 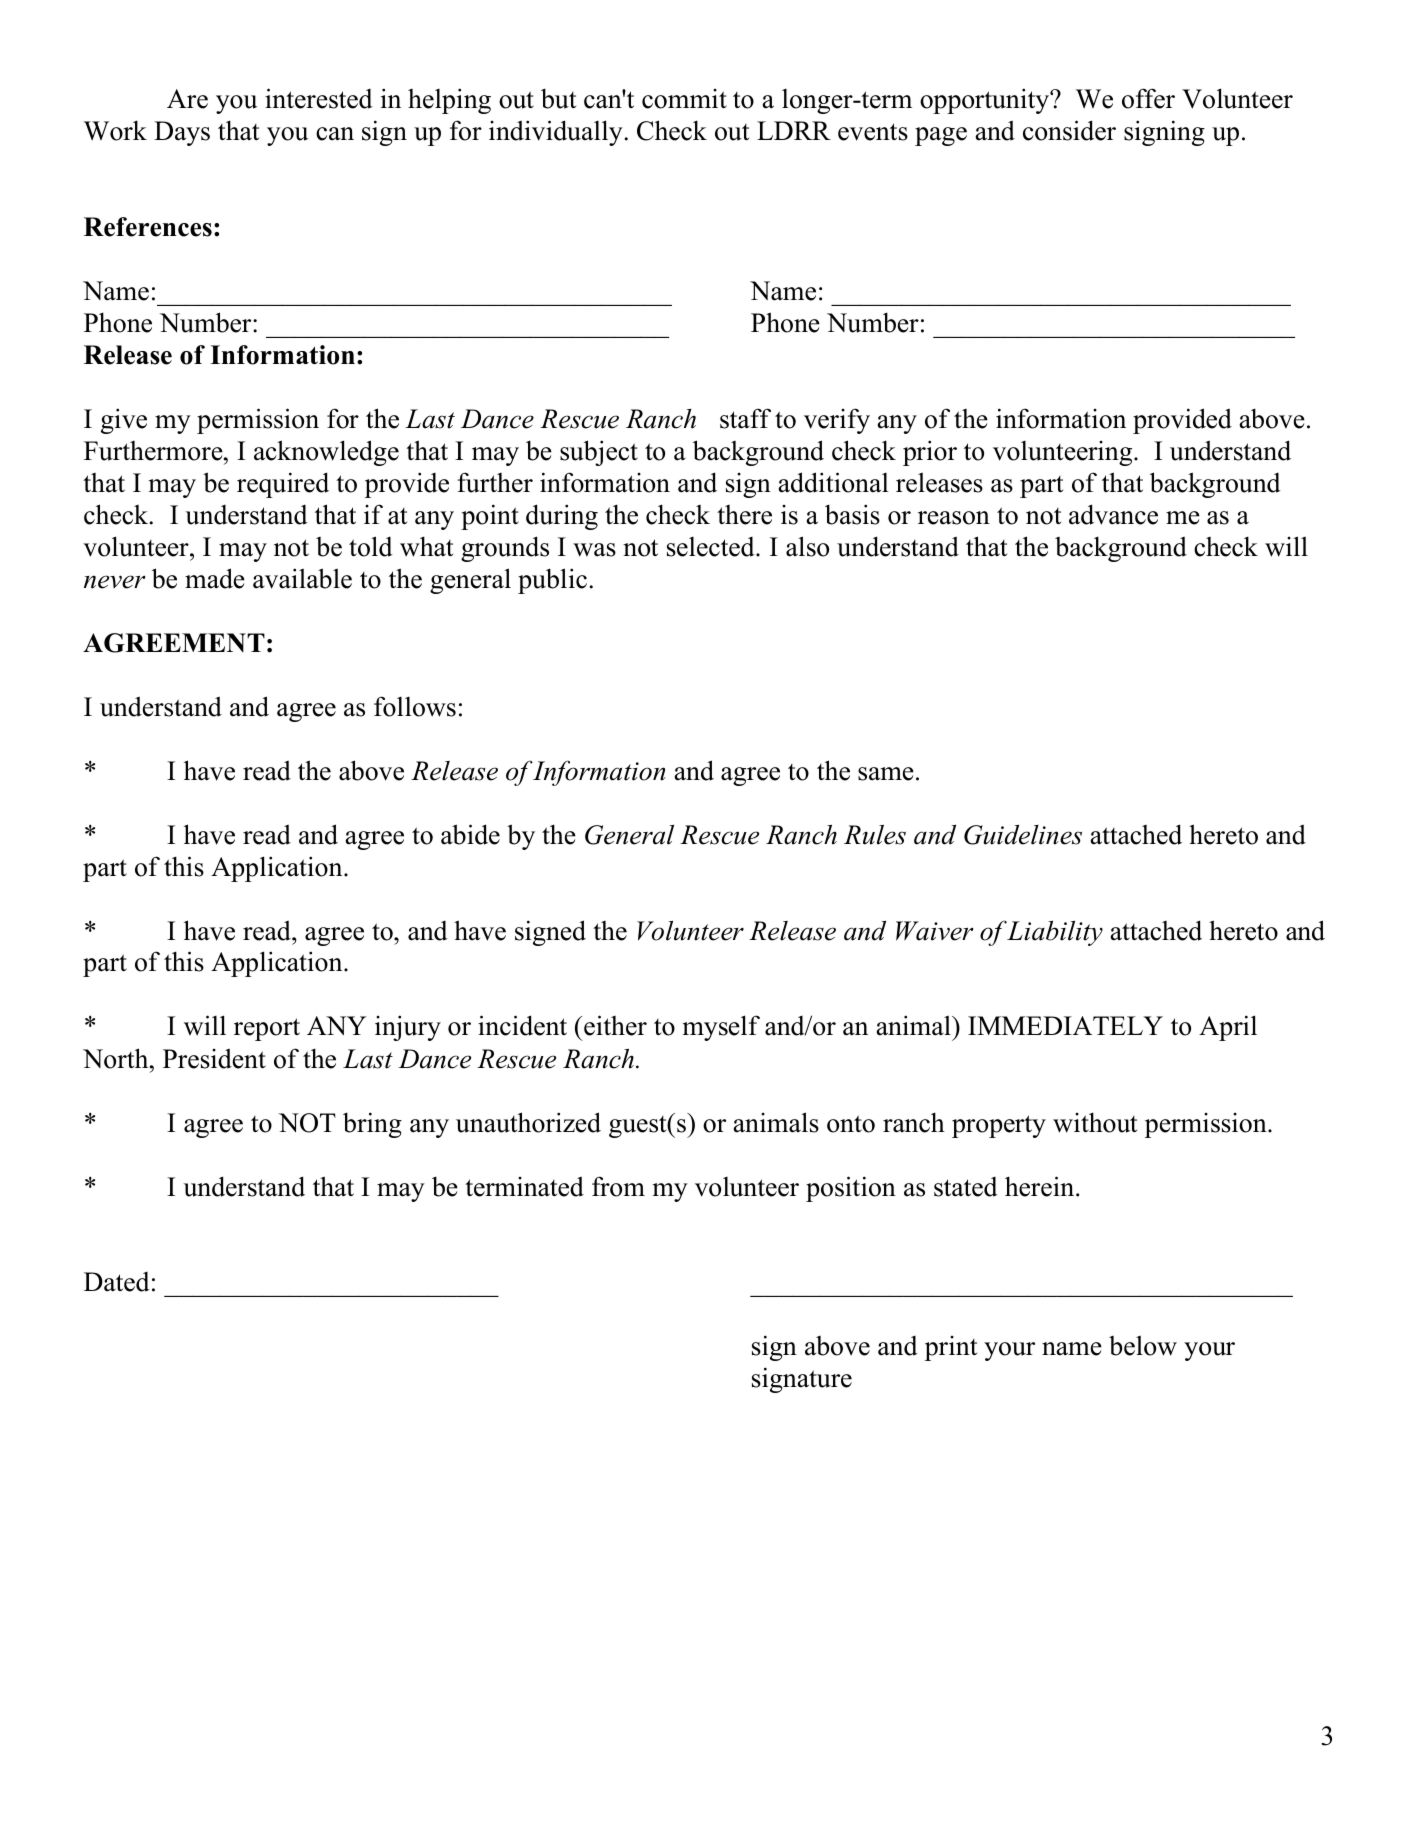 What do you see at coordinates (267, 1029) in the page?
I see `report` at bounding box center [267, 1029].
